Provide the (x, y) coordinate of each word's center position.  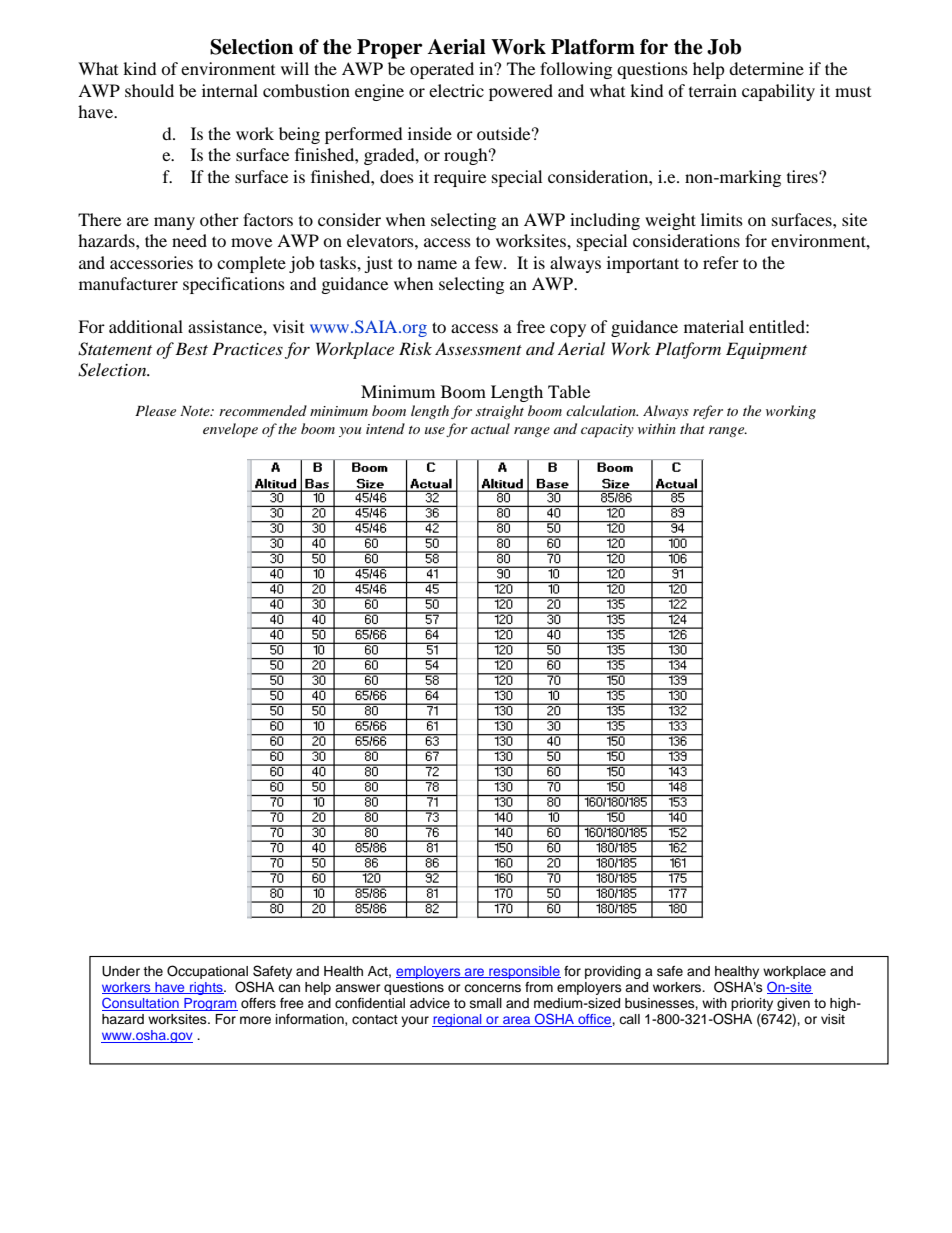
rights (206, 988)
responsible (524, 972)
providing (613, 972)
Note (196, 411)
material (714, 326)
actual (490, 428)
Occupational (207, 972)
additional (146, 326)
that (692, 428)
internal (230, 90)
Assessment (478, 348)
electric (456, 90)
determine (766, 68)
